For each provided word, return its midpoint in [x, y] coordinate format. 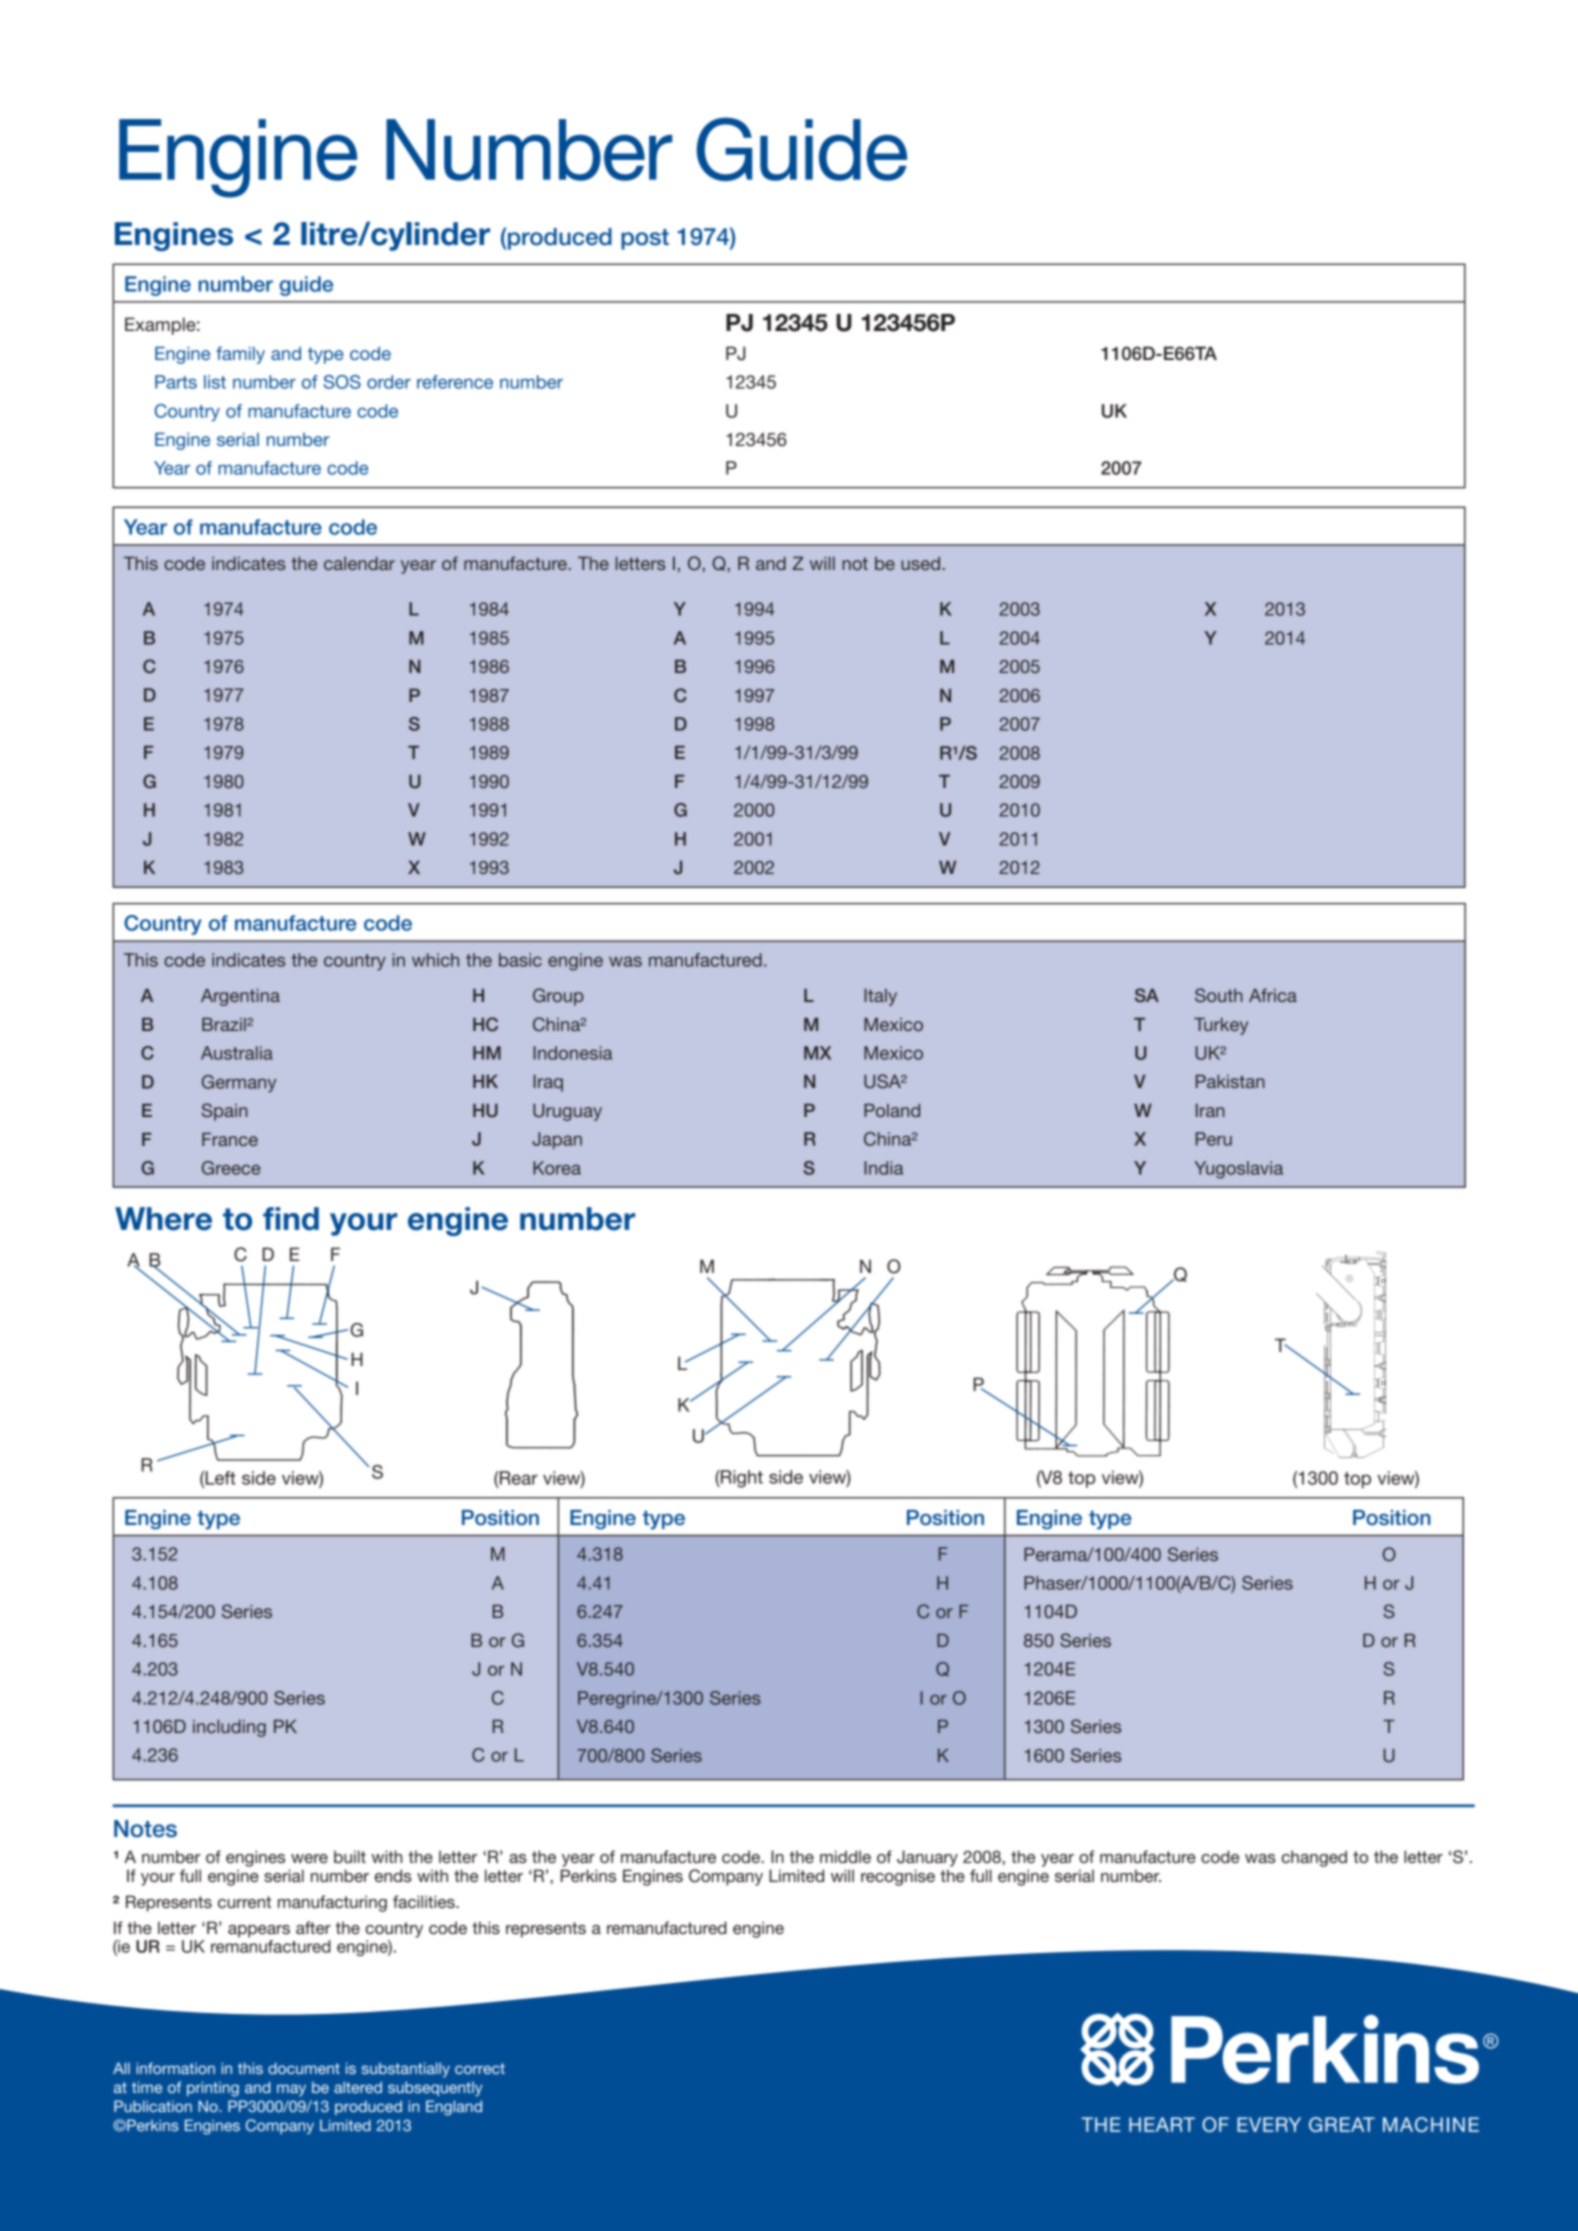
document [304, 2068]
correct [480, 2068]
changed [1314, 1858]
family [240, 355]
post [645, 239]
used [920, 563]
